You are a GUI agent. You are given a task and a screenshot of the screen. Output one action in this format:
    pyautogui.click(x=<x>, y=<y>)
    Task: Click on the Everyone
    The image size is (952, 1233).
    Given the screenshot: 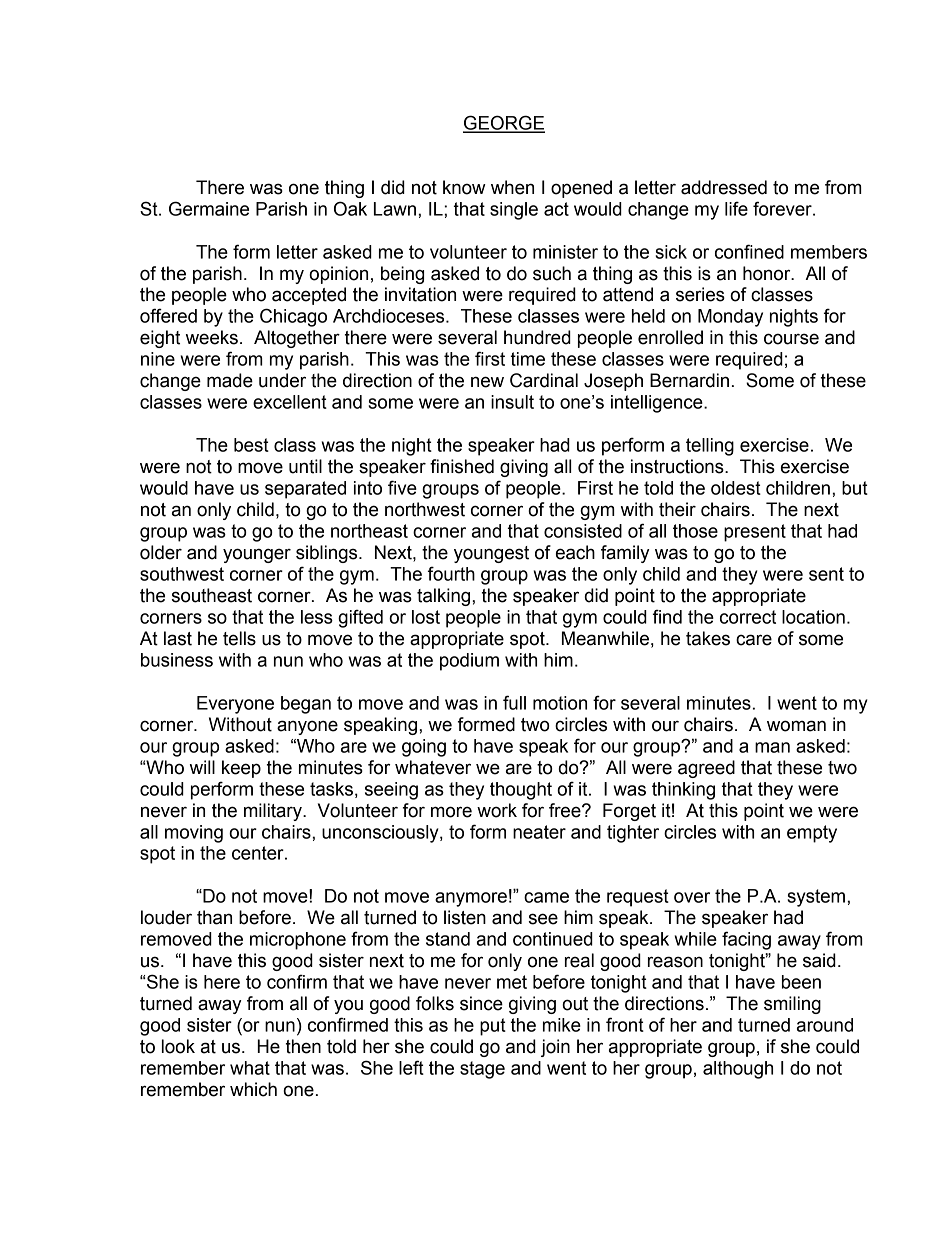 What is the action you would take?
    pyautogui.click(x=235, y=705)
